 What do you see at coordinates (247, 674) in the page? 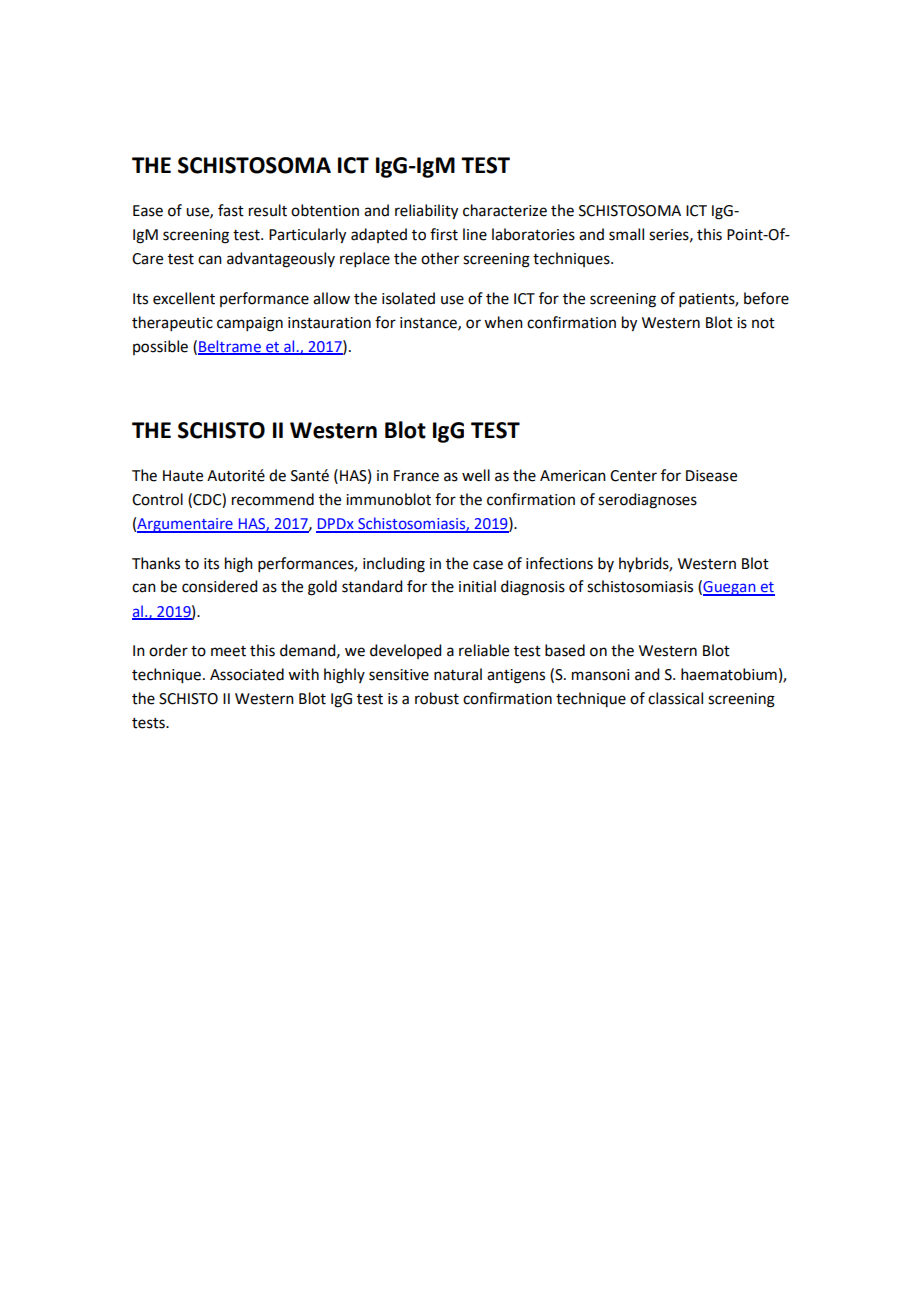
I see `Associated` at bounding box center [247, 674].
